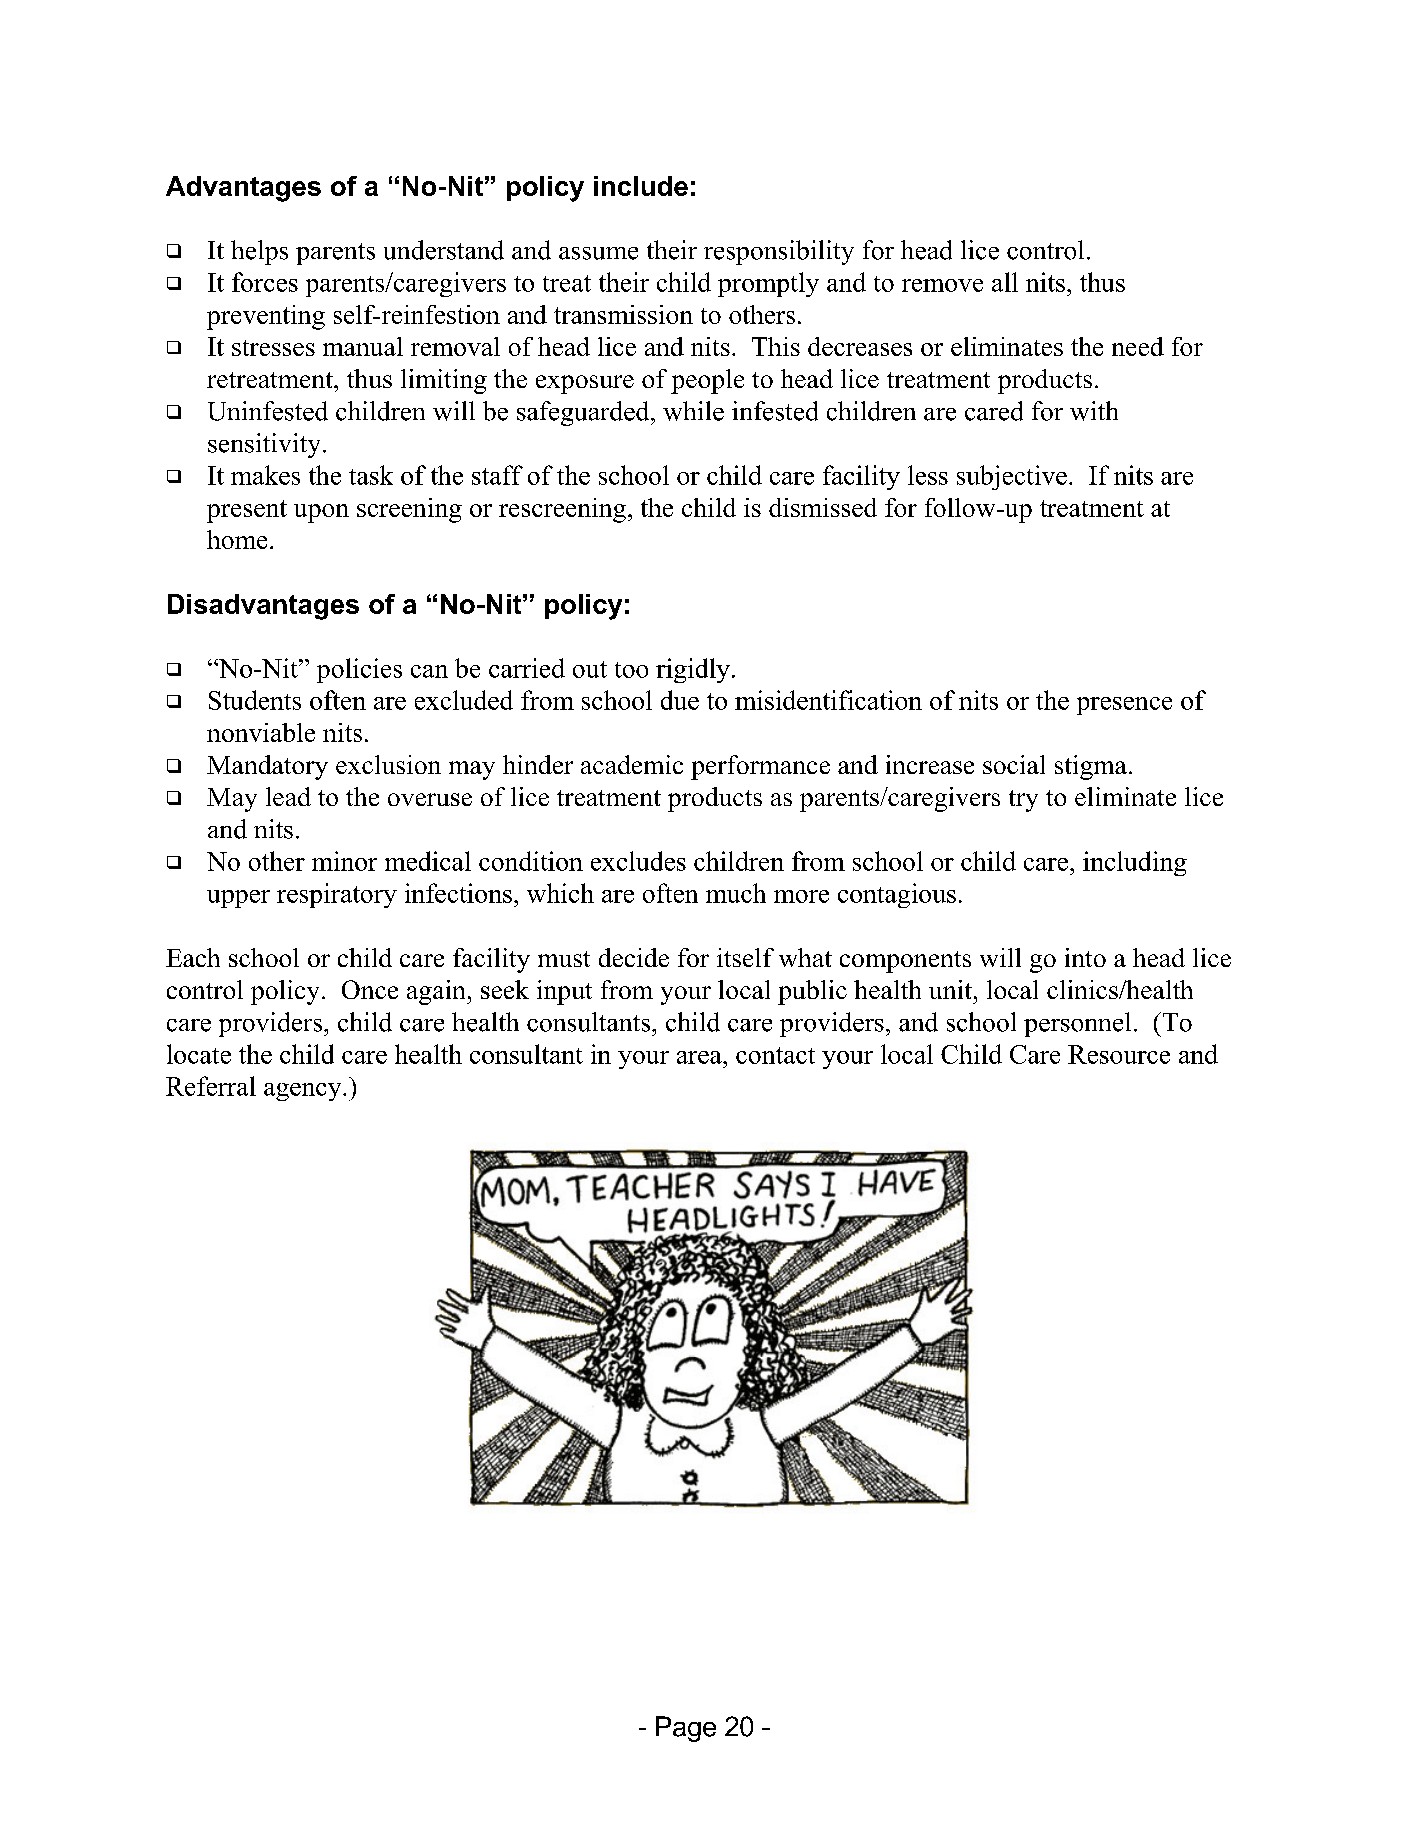 This page has height=1822, width=1408. I want to click on personnel, so click(1077, 1024).
